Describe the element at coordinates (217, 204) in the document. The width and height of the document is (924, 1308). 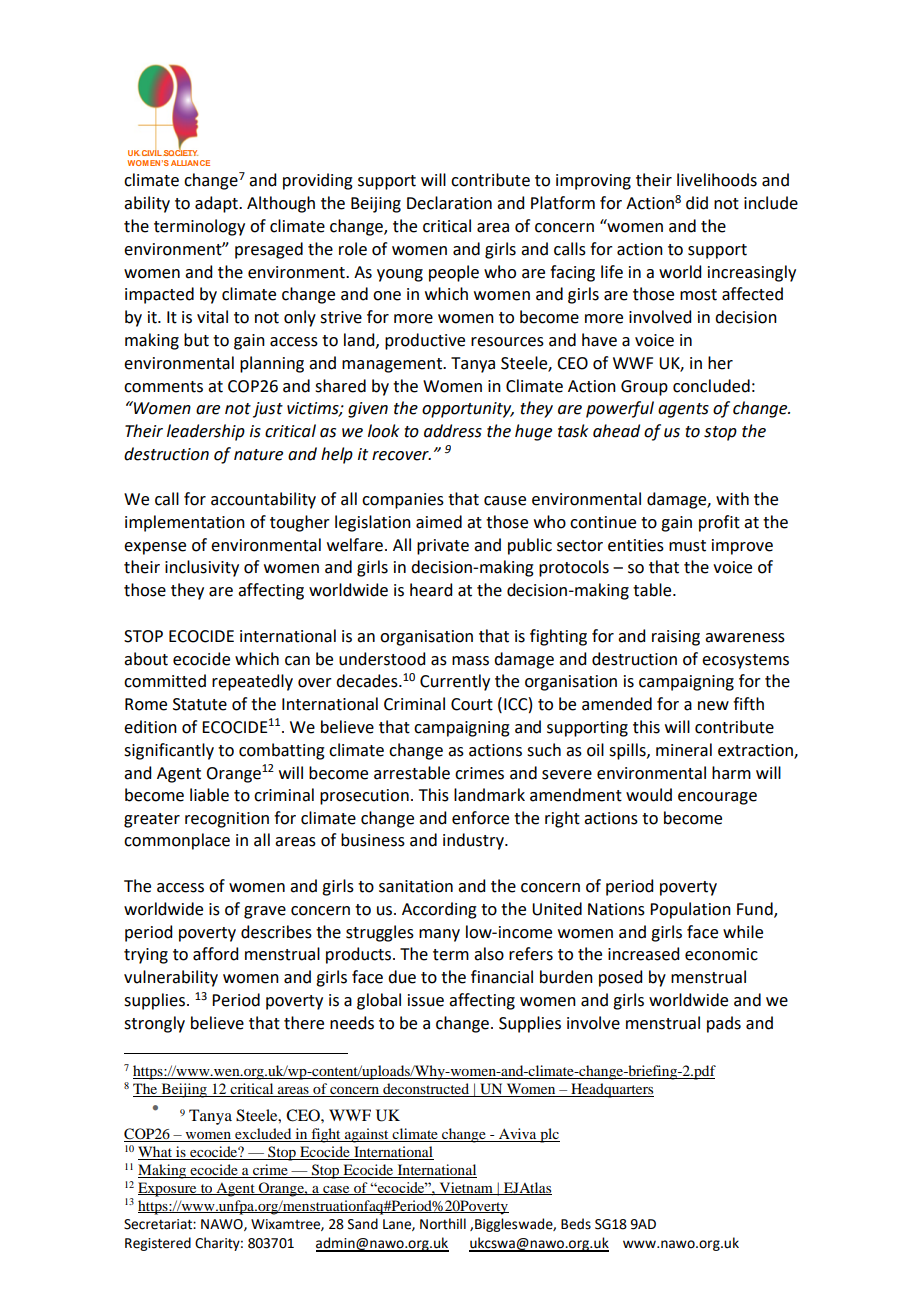
I see `adapt` at that location.
